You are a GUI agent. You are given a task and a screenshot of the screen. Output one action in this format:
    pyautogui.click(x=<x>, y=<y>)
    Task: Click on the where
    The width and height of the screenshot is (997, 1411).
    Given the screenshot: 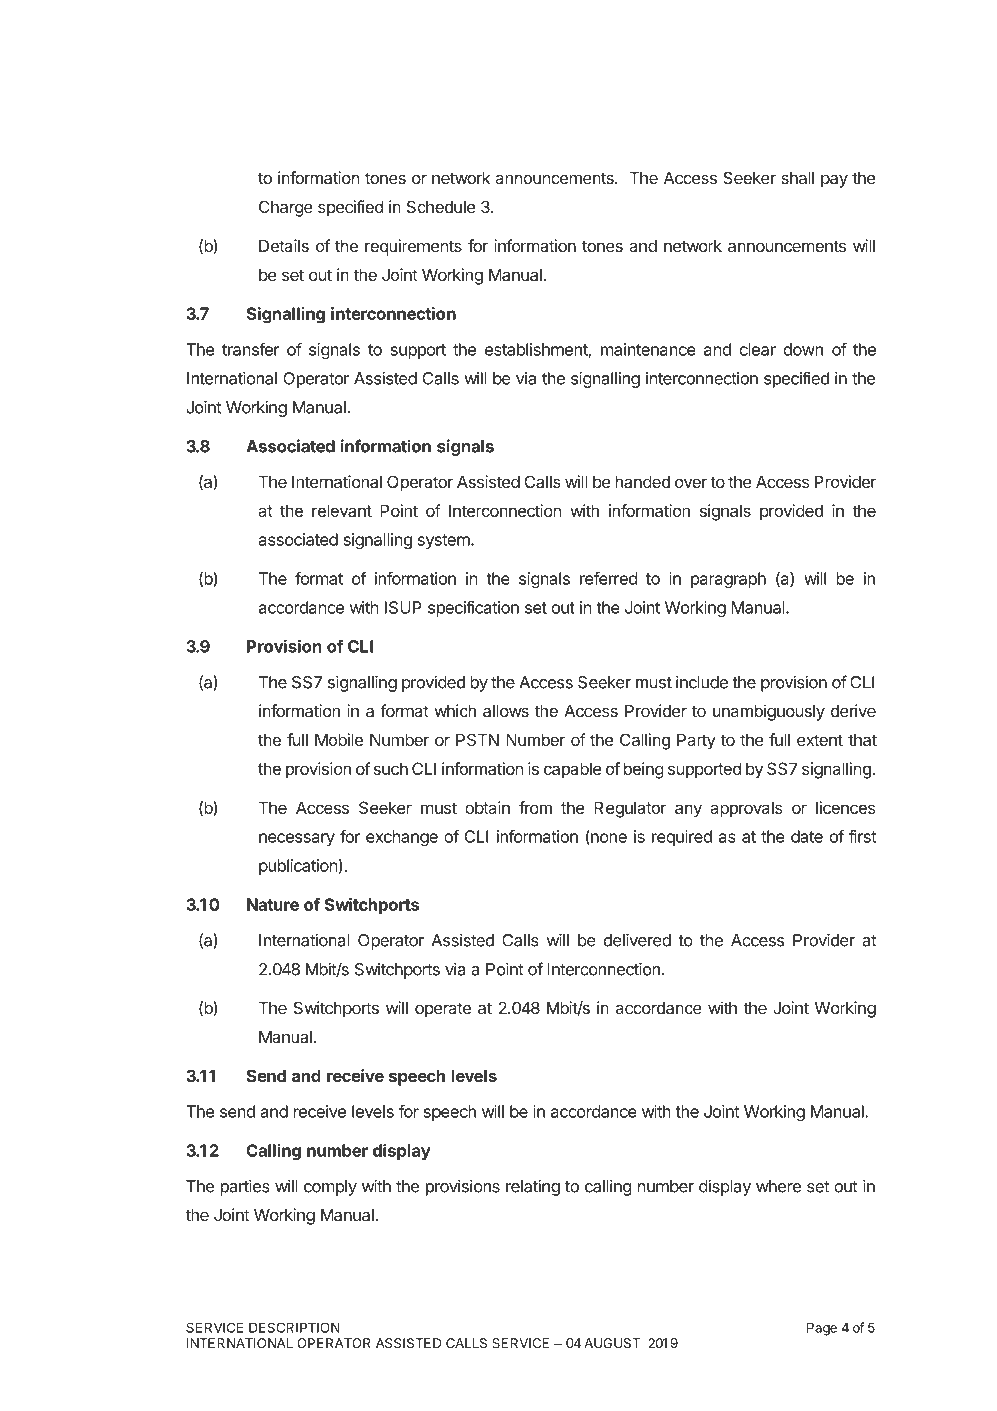 What is the action you would take?
    pyautogui.click(x=778, y=1186)
